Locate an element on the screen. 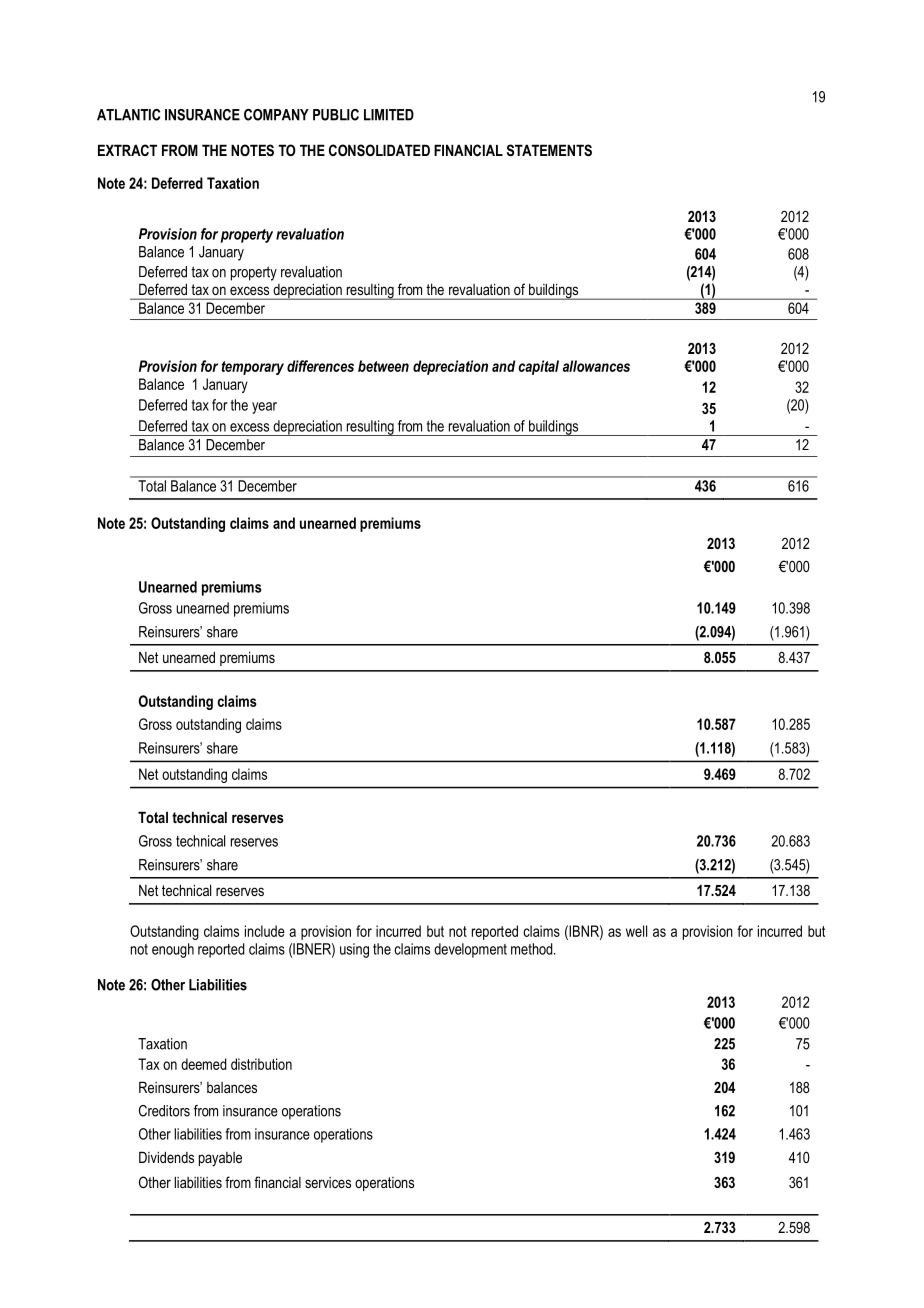 This screenshot has width=924, height=1308. enough is located at coordinates (173, 950).
